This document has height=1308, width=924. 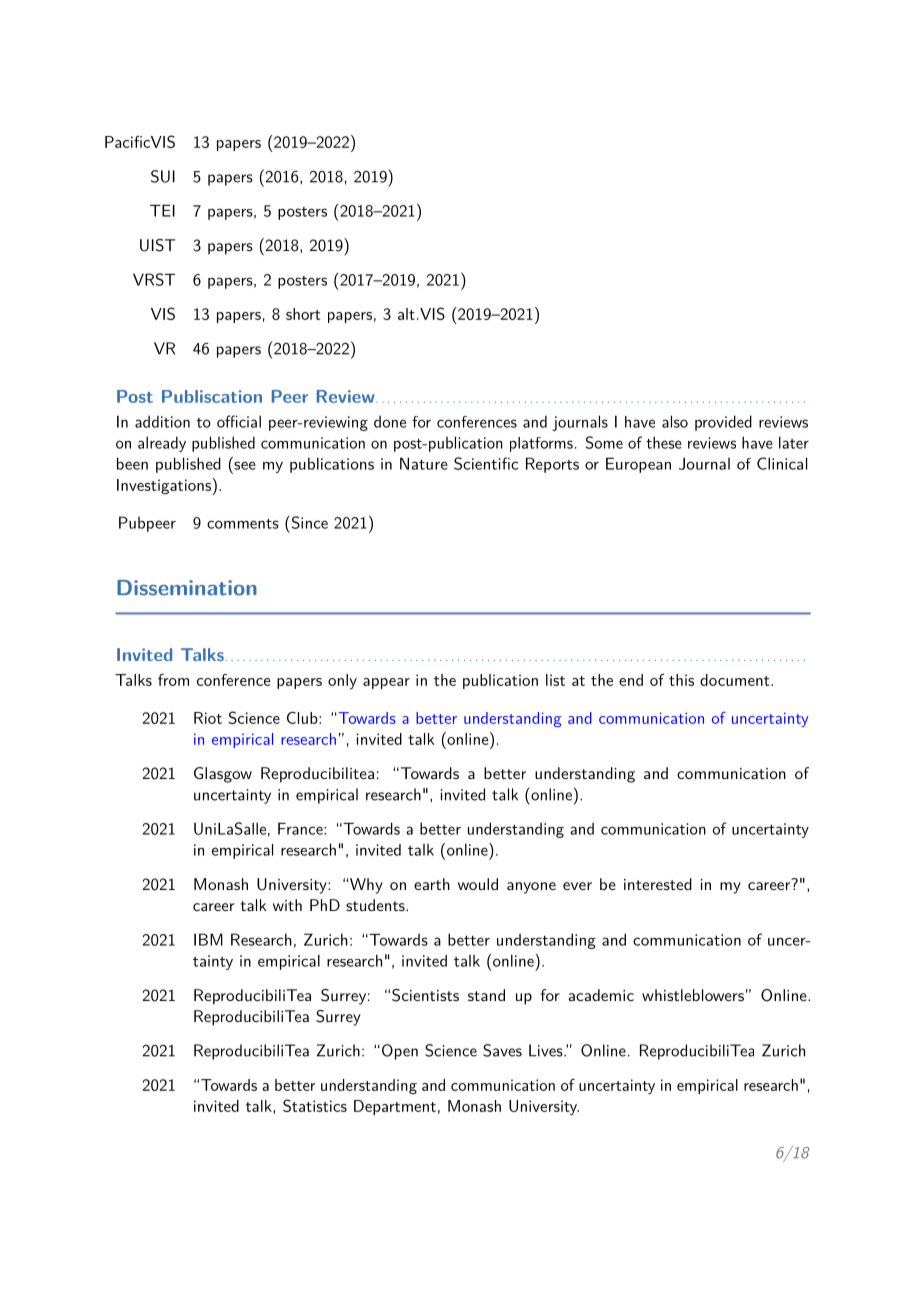 I want to click on appear, so click(x=386, y=683).
